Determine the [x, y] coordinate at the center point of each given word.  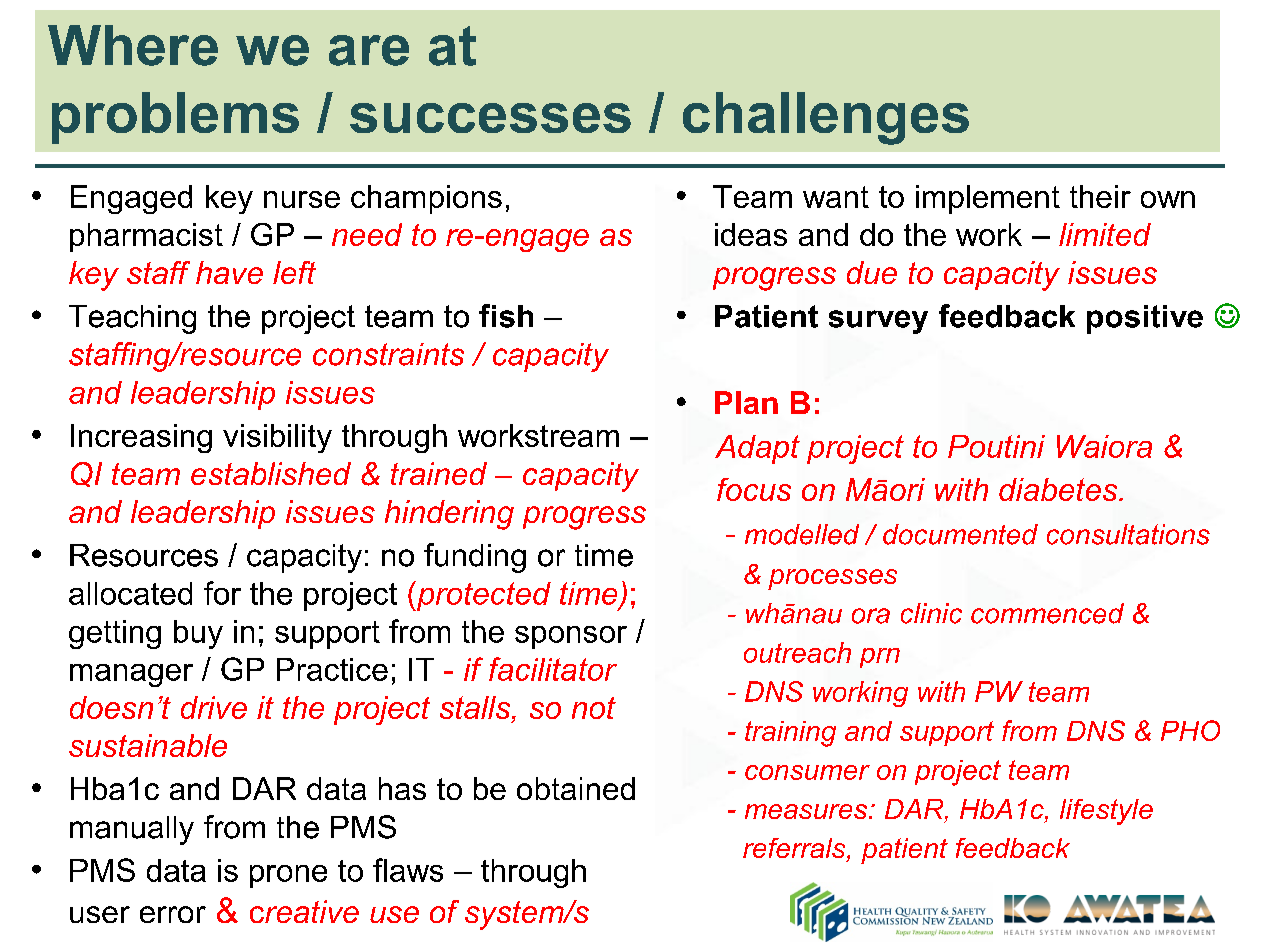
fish [506, 316]
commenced [1047, 613]
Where [133, 45]
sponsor [571, 637]
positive [1145, 319]
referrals [795, 849]
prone [288, 876]
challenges [826, 118]
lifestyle [1106, 812]
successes [490, 118]
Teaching [132, 319]
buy [198, 634]
